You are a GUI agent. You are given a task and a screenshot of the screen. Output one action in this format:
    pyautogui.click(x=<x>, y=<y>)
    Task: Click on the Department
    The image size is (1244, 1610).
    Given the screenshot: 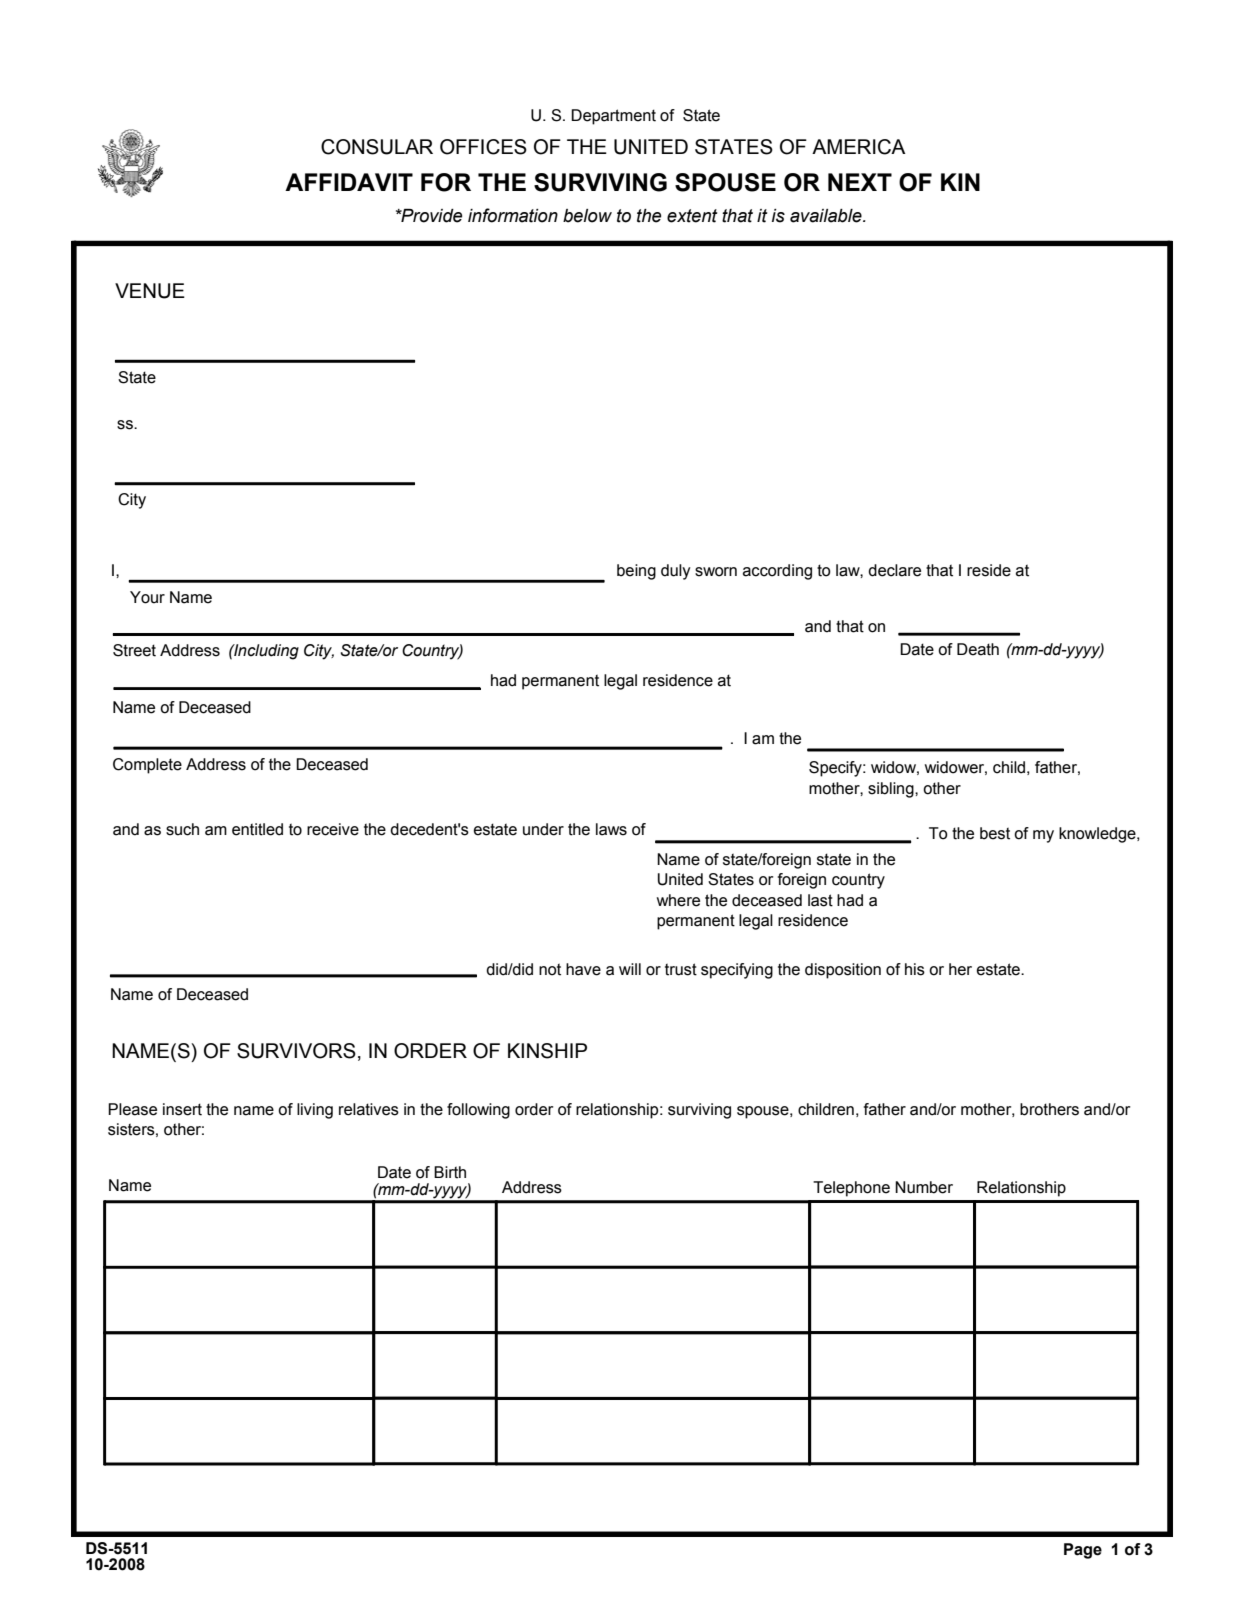 What is the action you would take?
    pyautogui.click(x=613, y=117)
